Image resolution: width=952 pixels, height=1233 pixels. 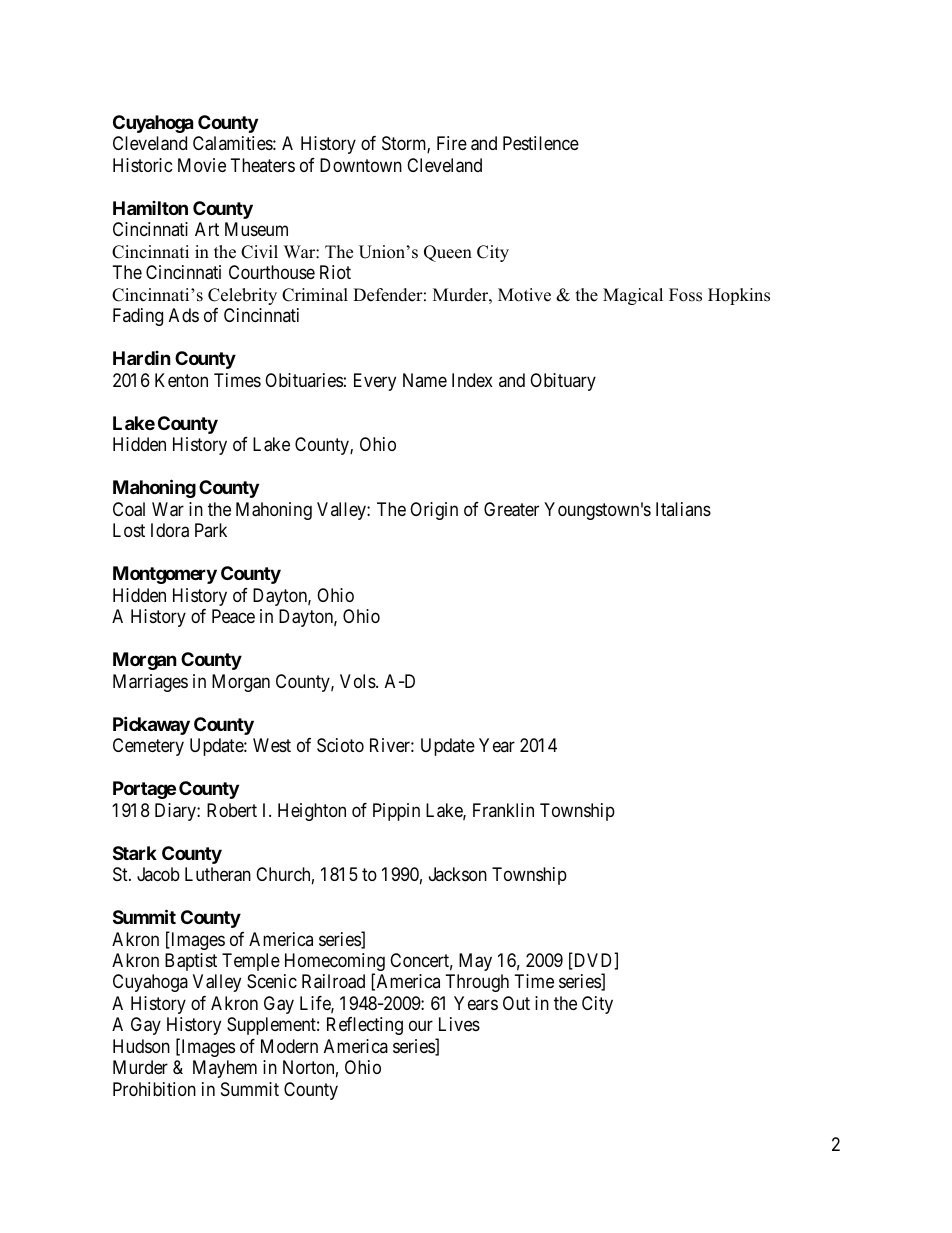 I want to click on Pippin, so click(x=396, y=812).
